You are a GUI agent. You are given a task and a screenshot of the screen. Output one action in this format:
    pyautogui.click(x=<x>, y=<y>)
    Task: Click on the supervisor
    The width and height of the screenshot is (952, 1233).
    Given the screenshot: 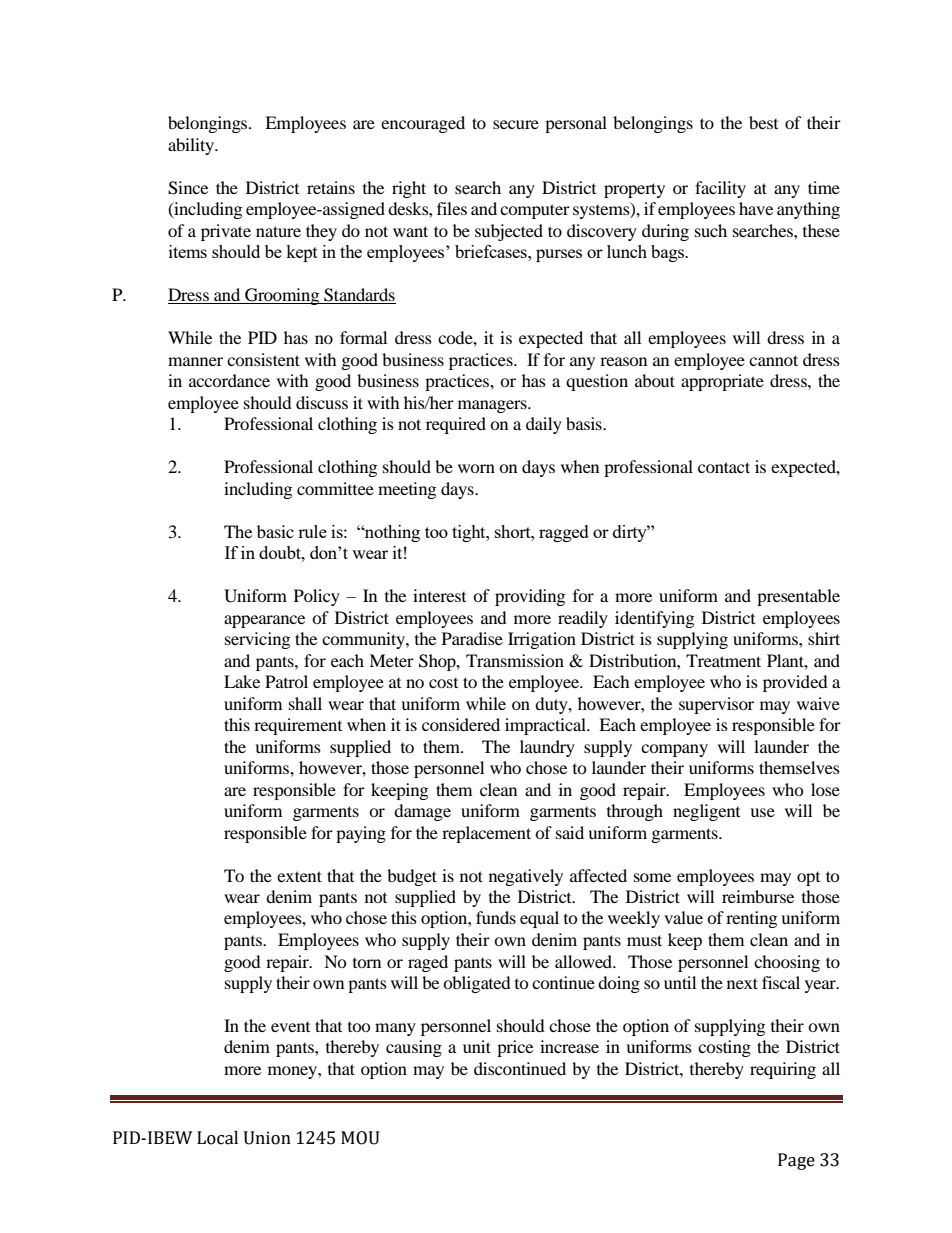 What is the action you would take?
    pyautogui.click(x=716, y=705)
